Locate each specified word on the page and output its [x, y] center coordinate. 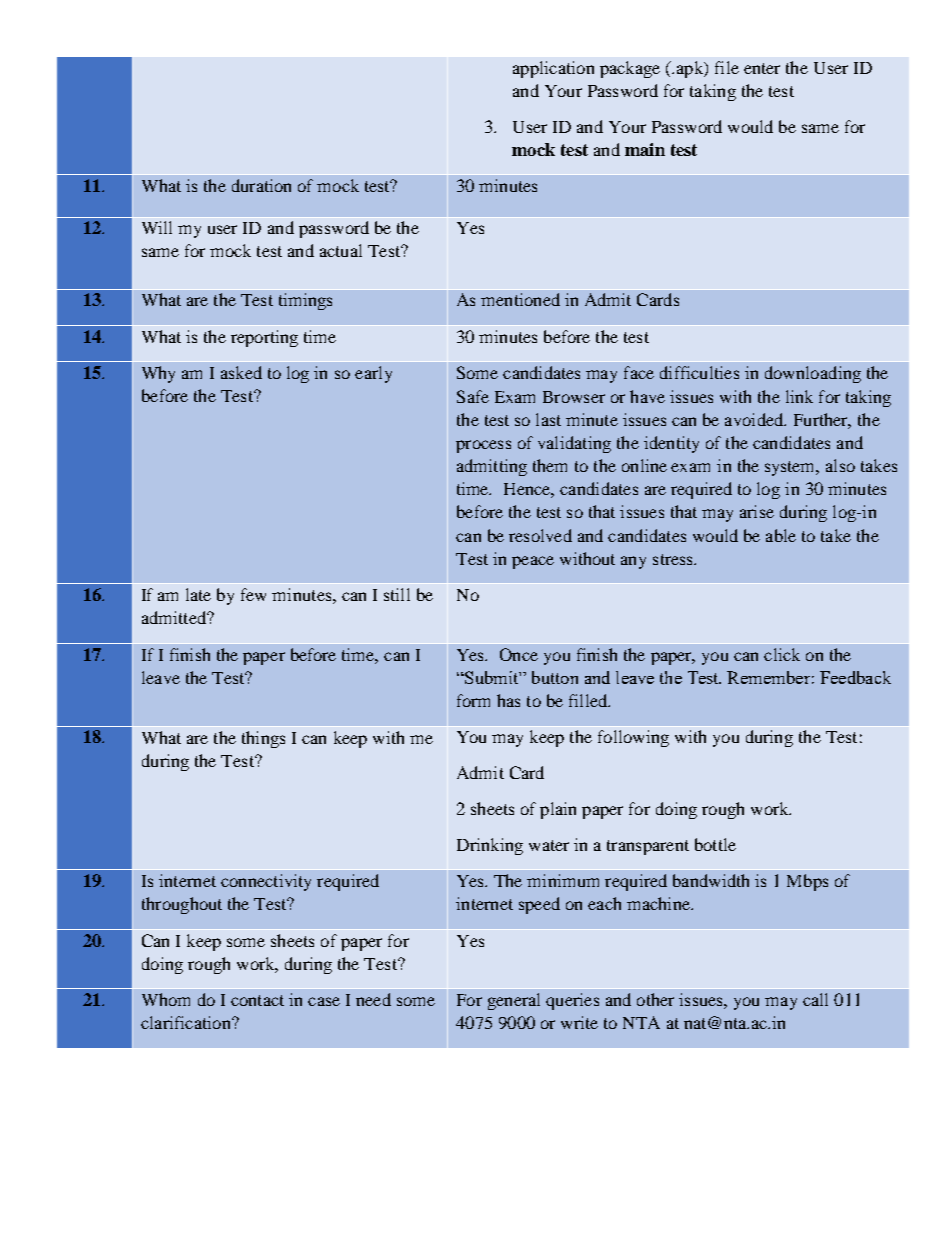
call [815, 999]
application [553, 69]
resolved [540, 535]
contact [257, 1000]
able [781, 535]
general [514, 1001]
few [253, 594]
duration [261, 185]
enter [762, 68]
